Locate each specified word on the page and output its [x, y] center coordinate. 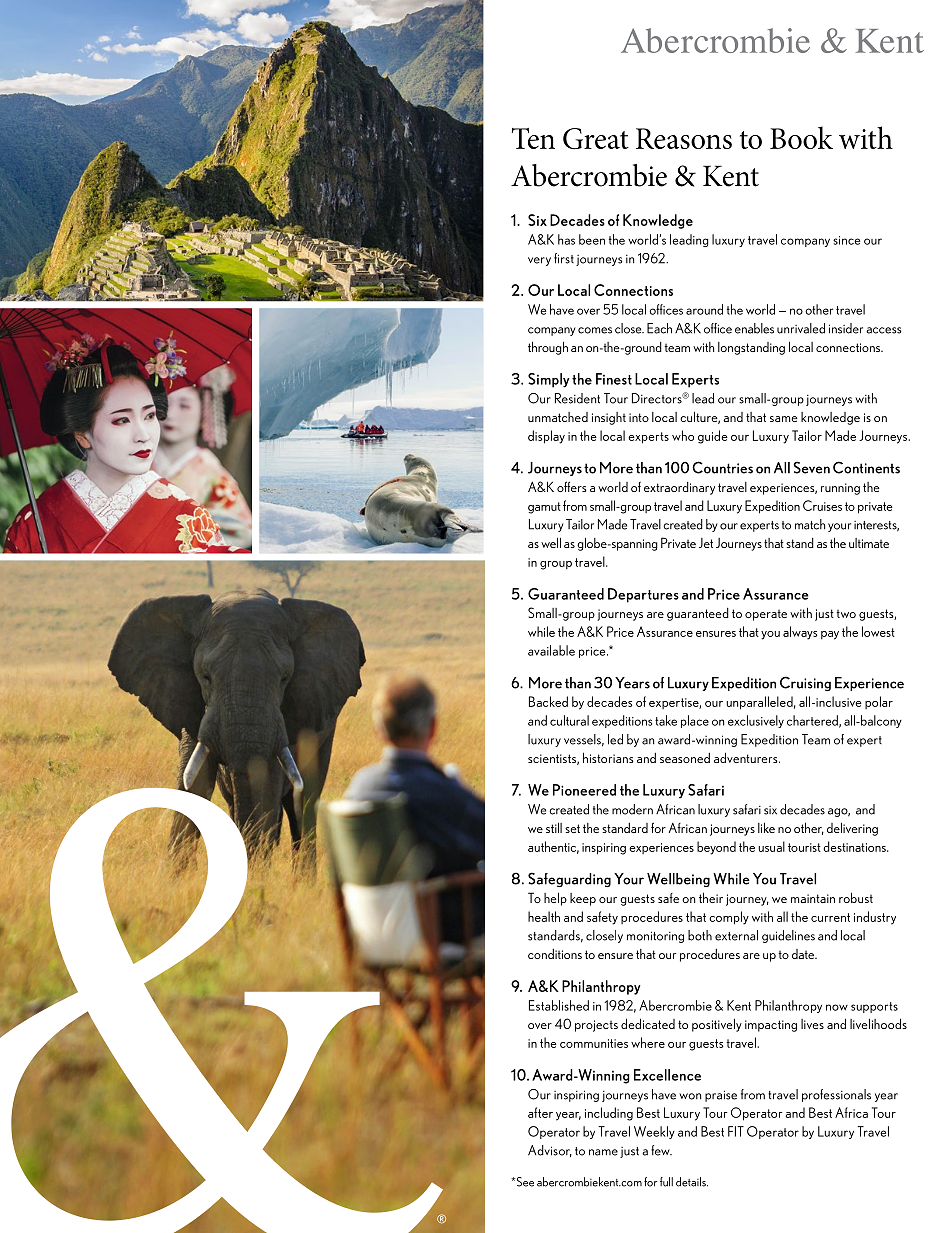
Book [801, 137]
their [711, 897]
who [683, 435]
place [695, 721]
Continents [866, 467]
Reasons [684, 138]
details [692, 1182]
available [551, 650]
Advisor [550, 1151]
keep [583, 899]
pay [830, 635]
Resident [577, 398]
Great [596, 139]
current [830, 917]
